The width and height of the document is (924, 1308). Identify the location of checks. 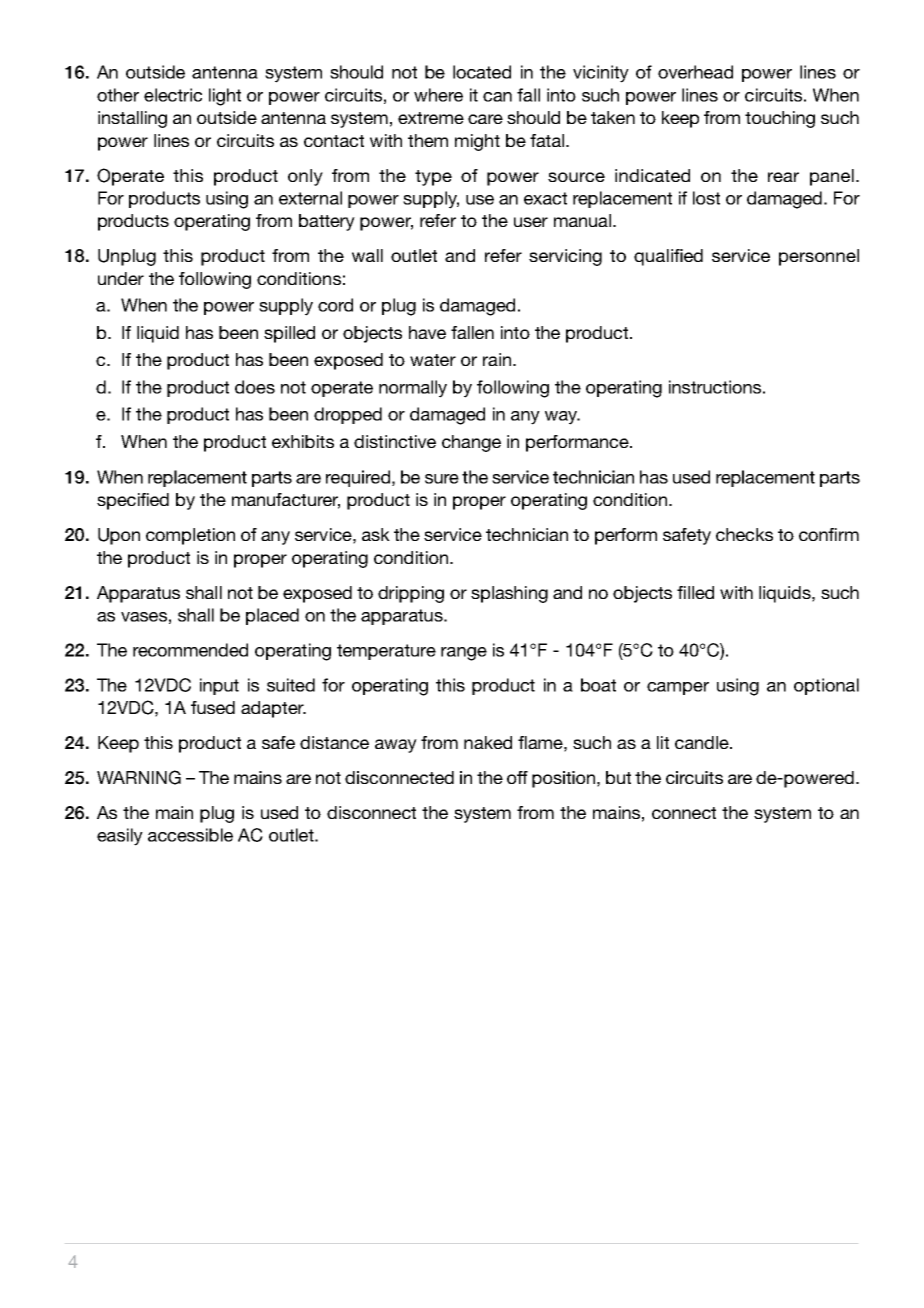
(744, 534).
